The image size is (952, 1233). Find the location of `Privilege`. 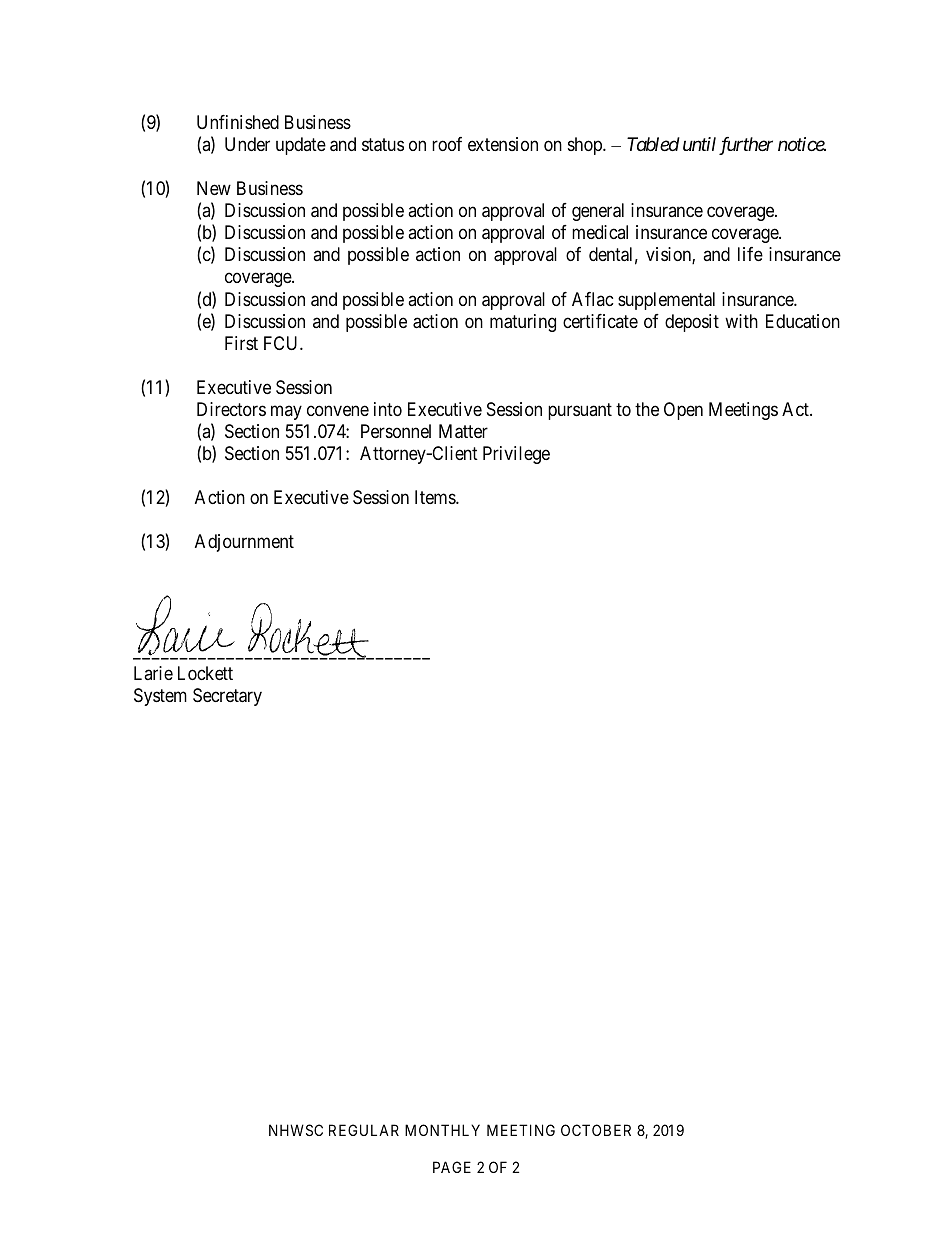

Privilege is located at coordinates (516, 455).
